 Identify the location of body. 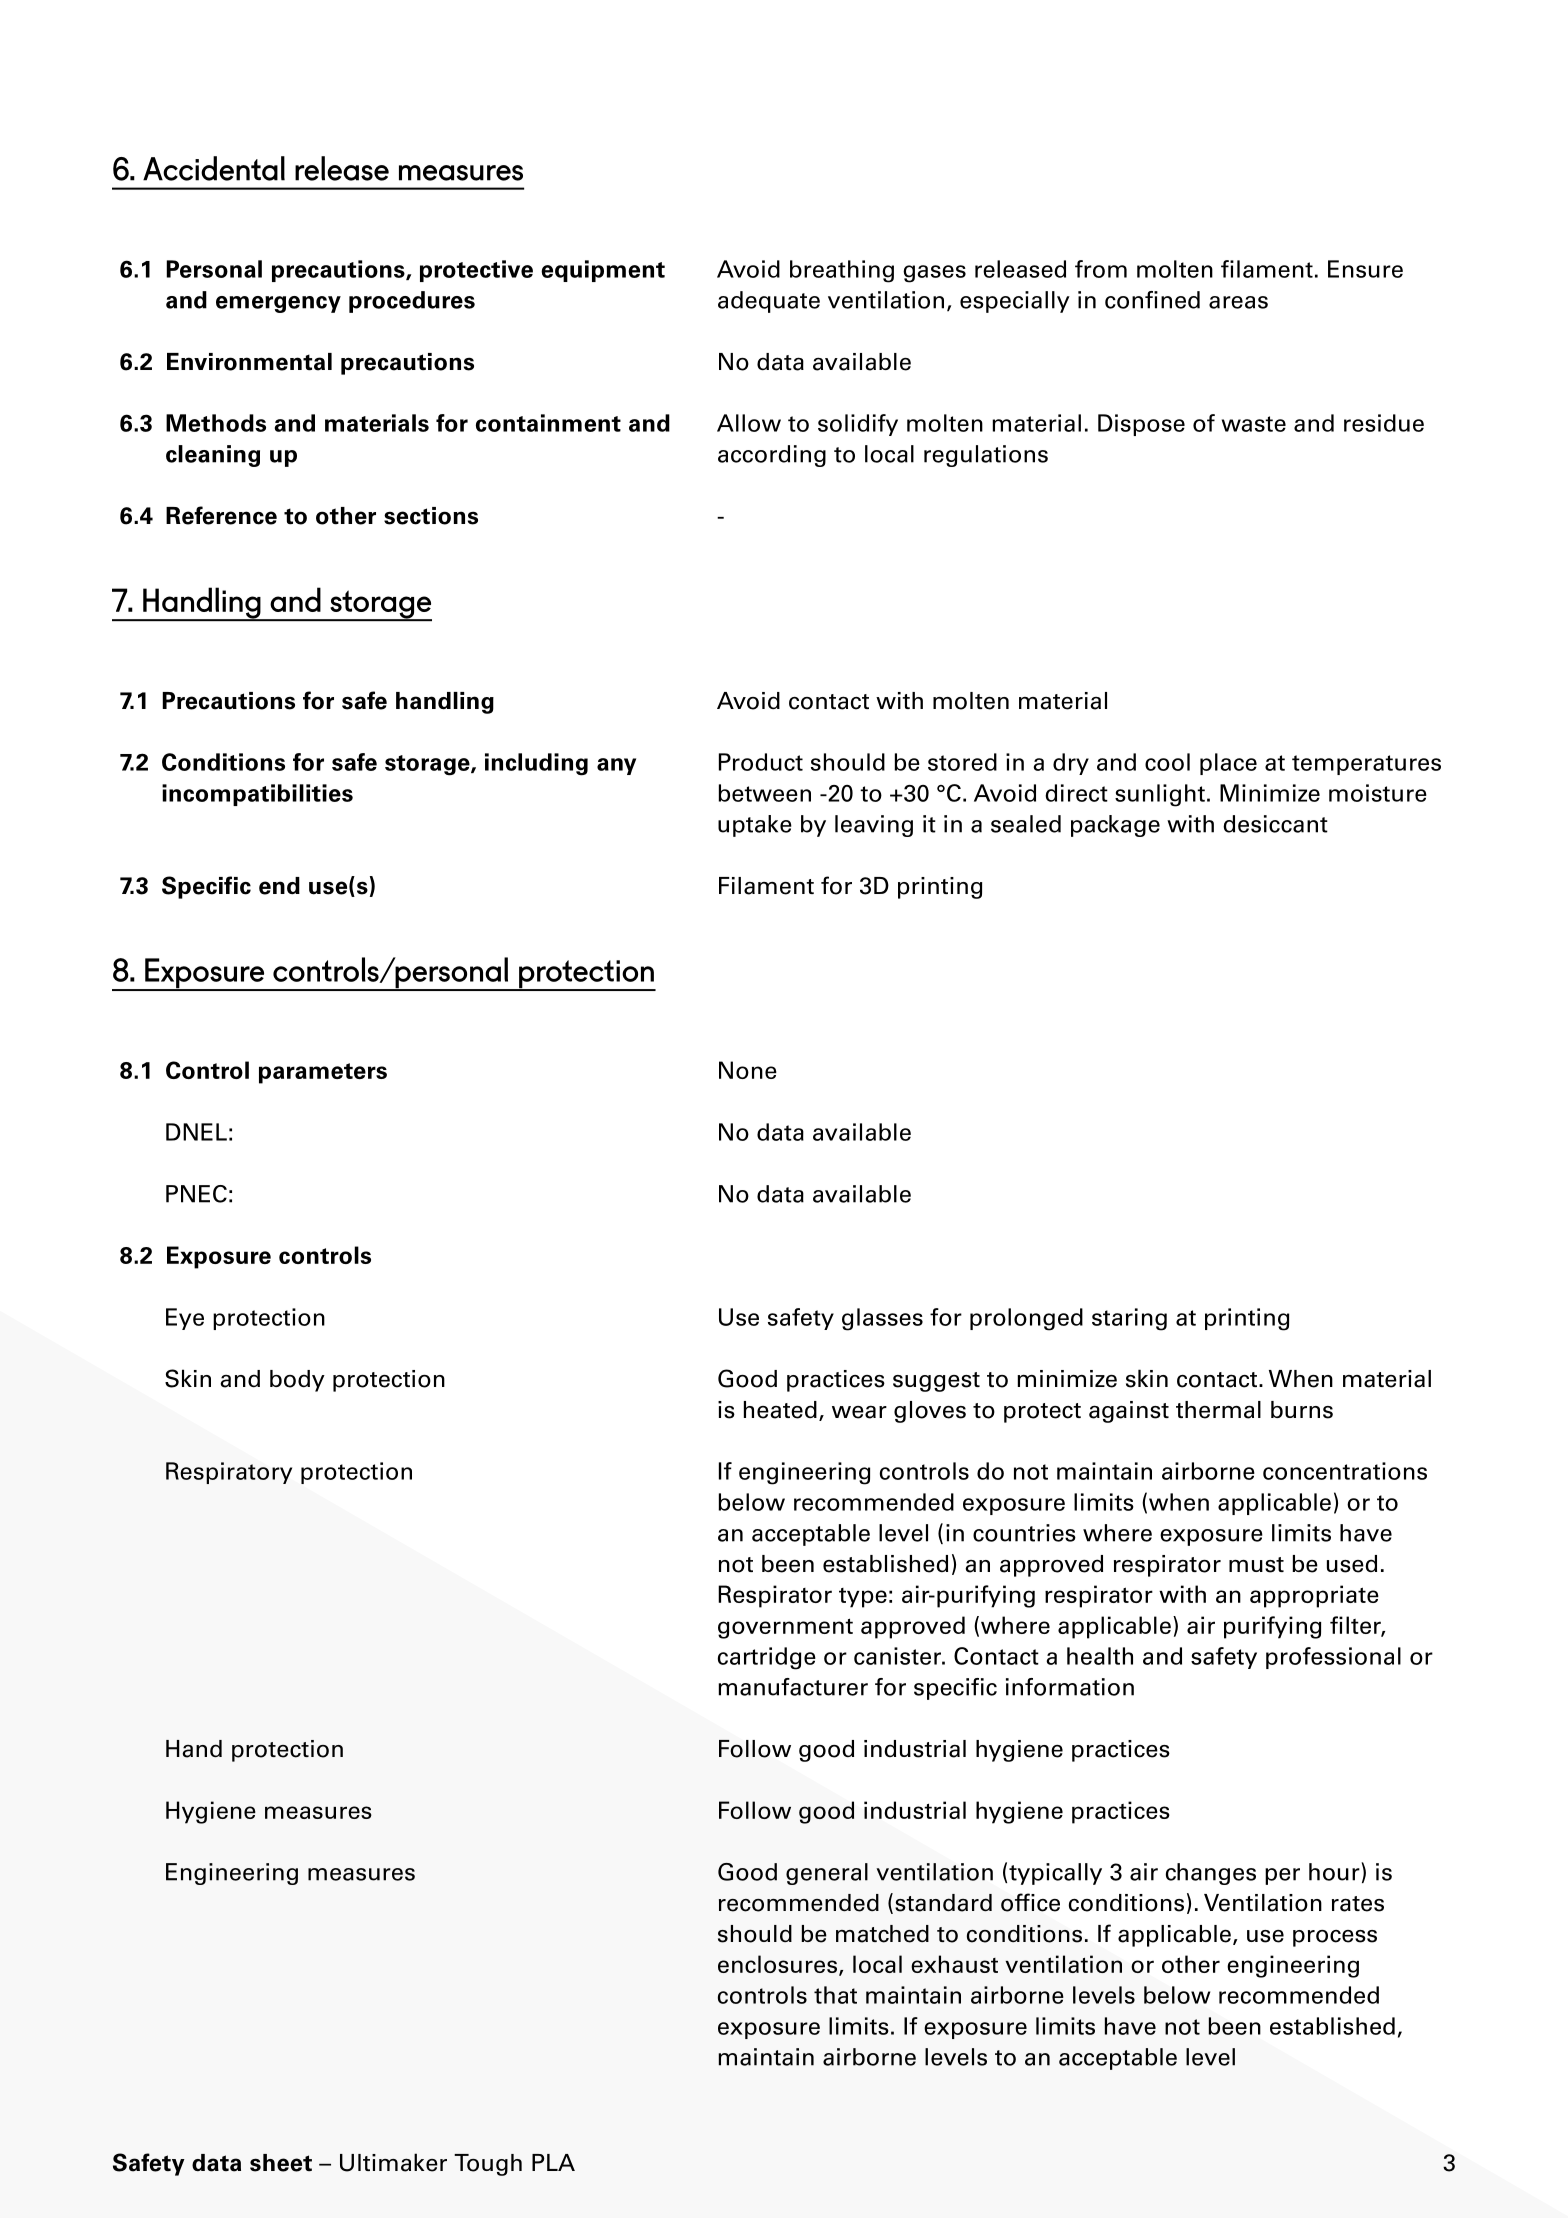
(297, 1381).
